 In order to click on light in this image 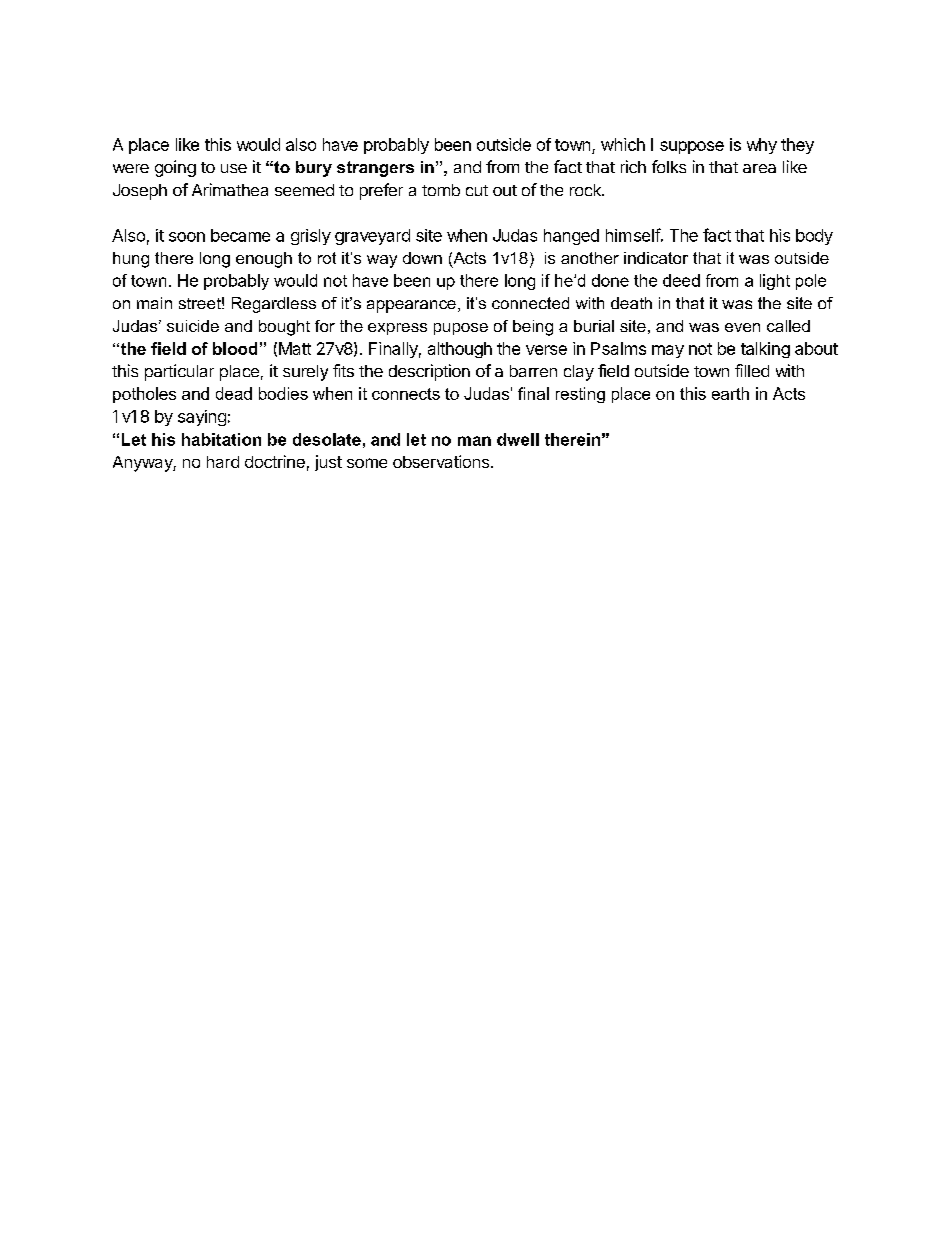, I will do `click(775, 282)`.
